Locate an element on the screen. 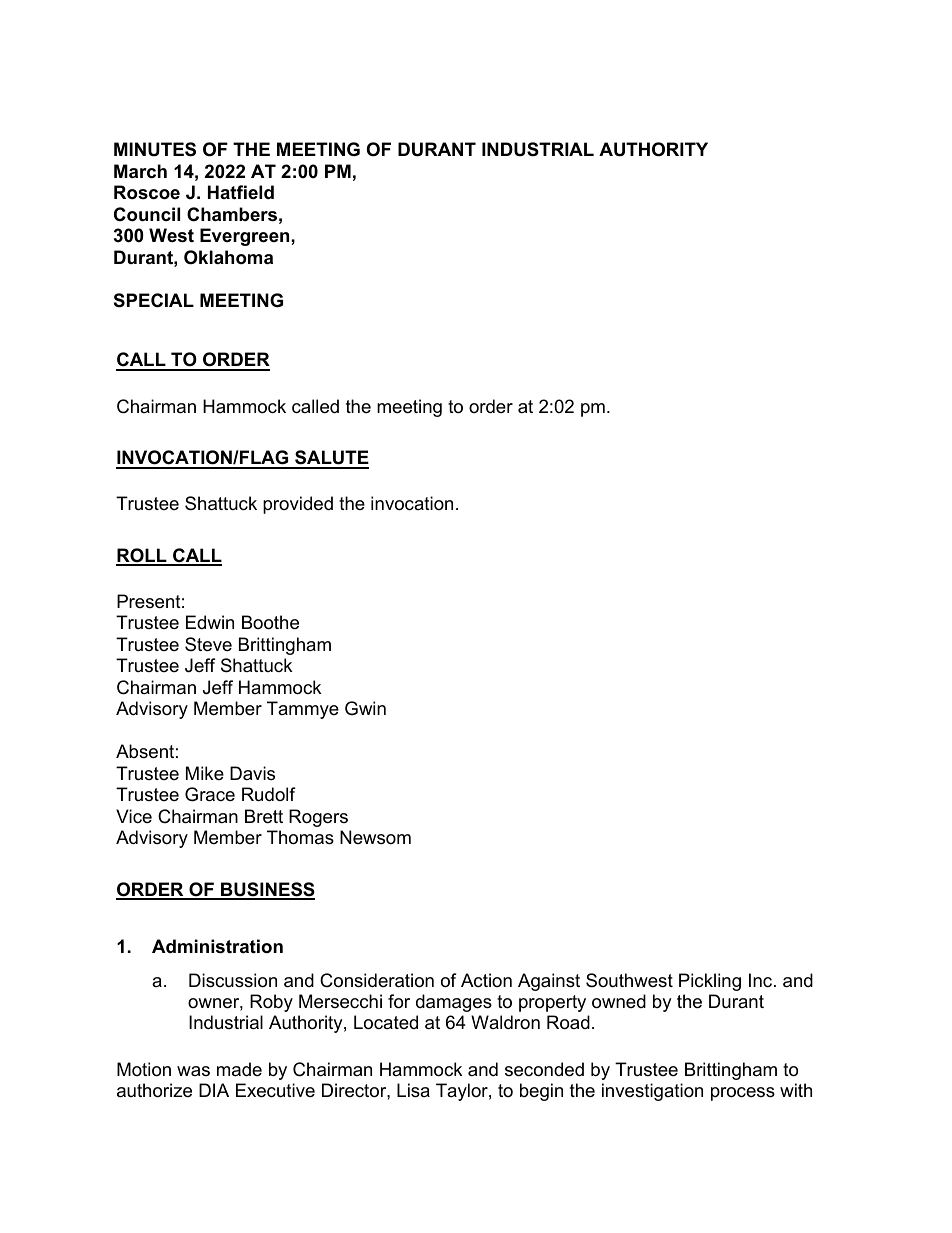 The width and height of the screenshot is (952, 1233). was is located at coordinates (193, 1071).
